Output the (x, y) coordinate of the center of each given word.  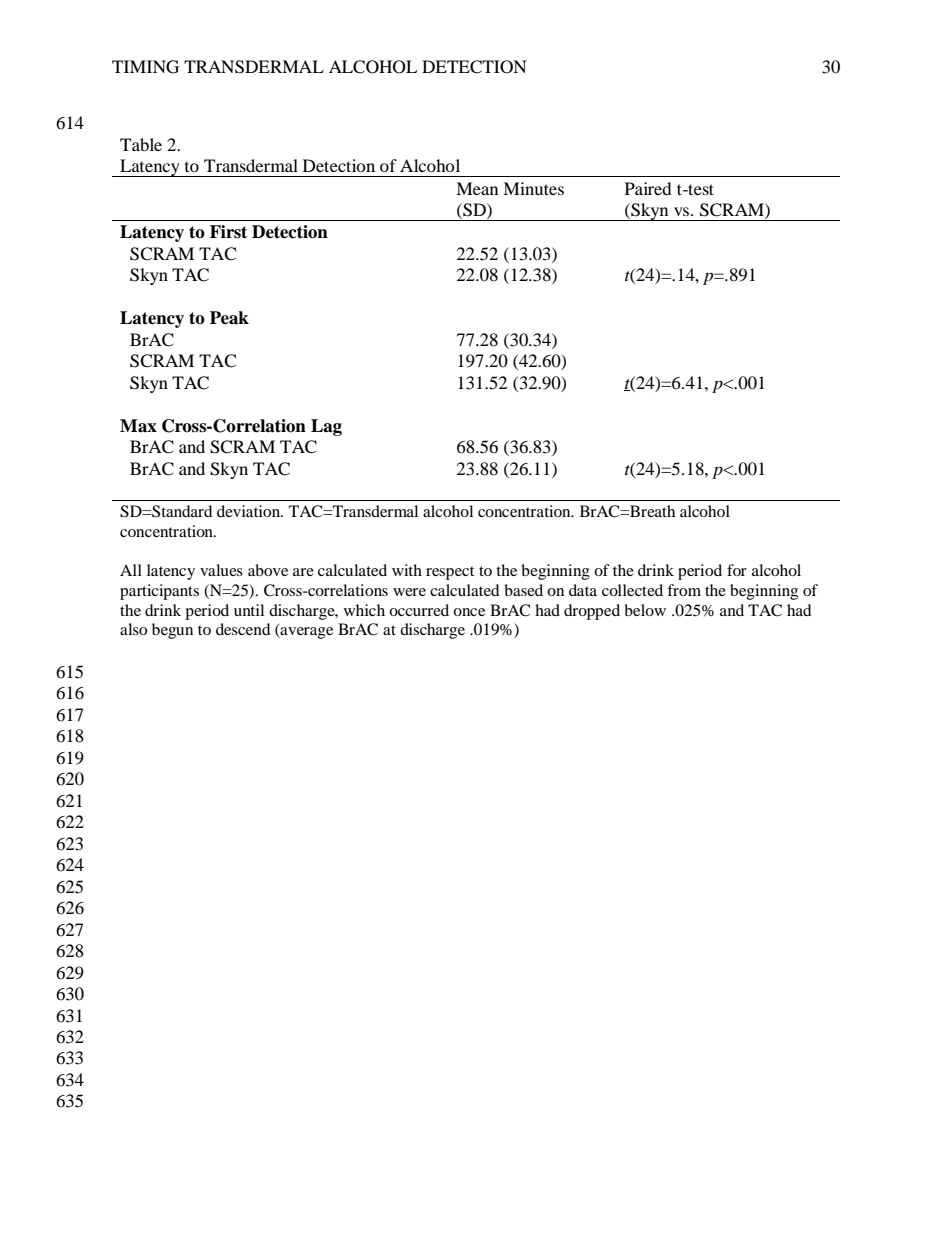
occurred (419, 610)
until (249, 610)
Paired (648, 188)
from (684, 590)
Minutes (533, 188)
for (737, 570)
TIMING (145, 67)
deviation (250, 511)
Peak (229, 318)
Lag (326, 427)
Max (138, 426)
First (228, 232)
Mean (477, 188)
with (407, 570)
